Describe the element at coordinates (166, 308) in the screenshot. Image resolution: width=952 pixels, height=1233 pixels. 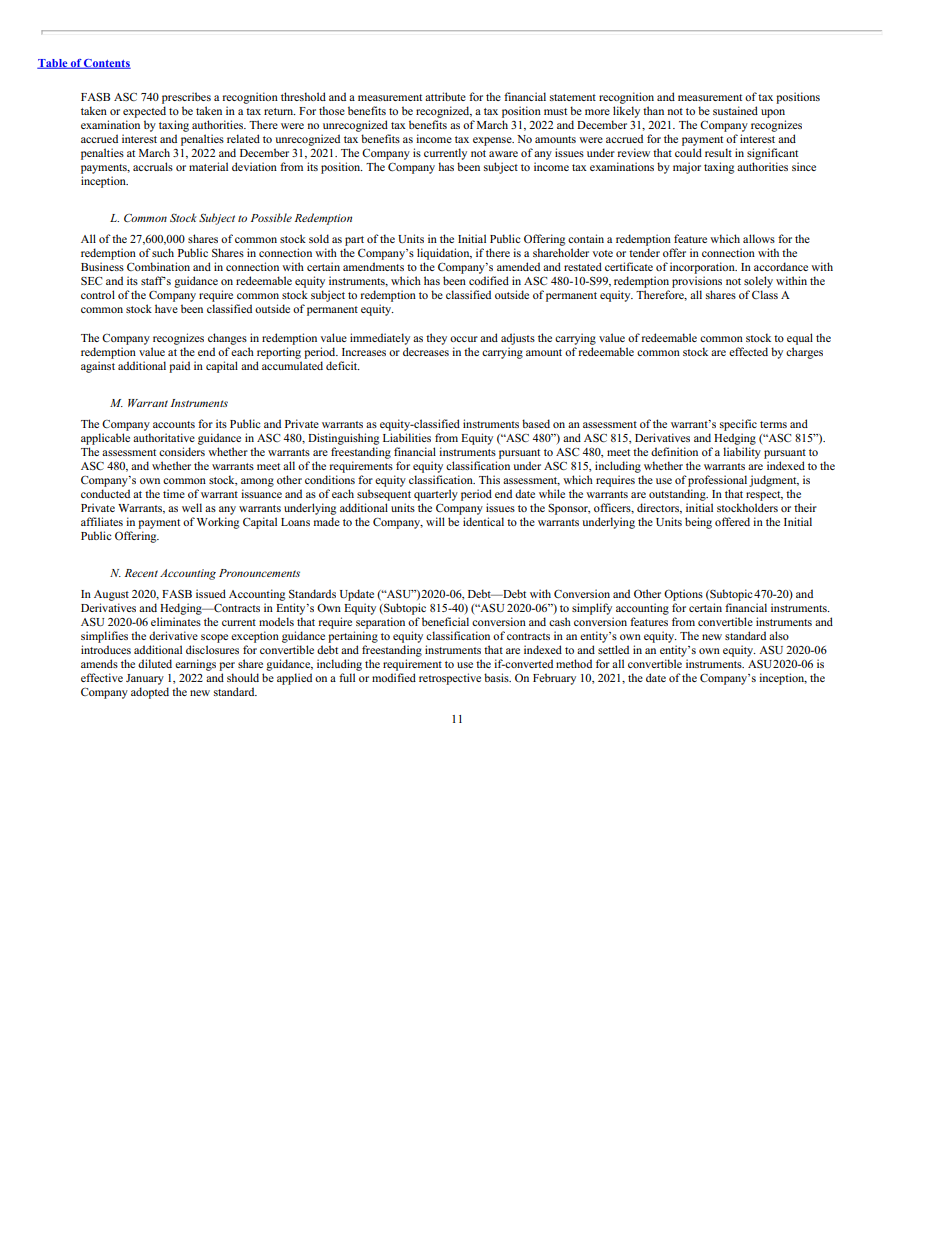
I see `have` at that location.
